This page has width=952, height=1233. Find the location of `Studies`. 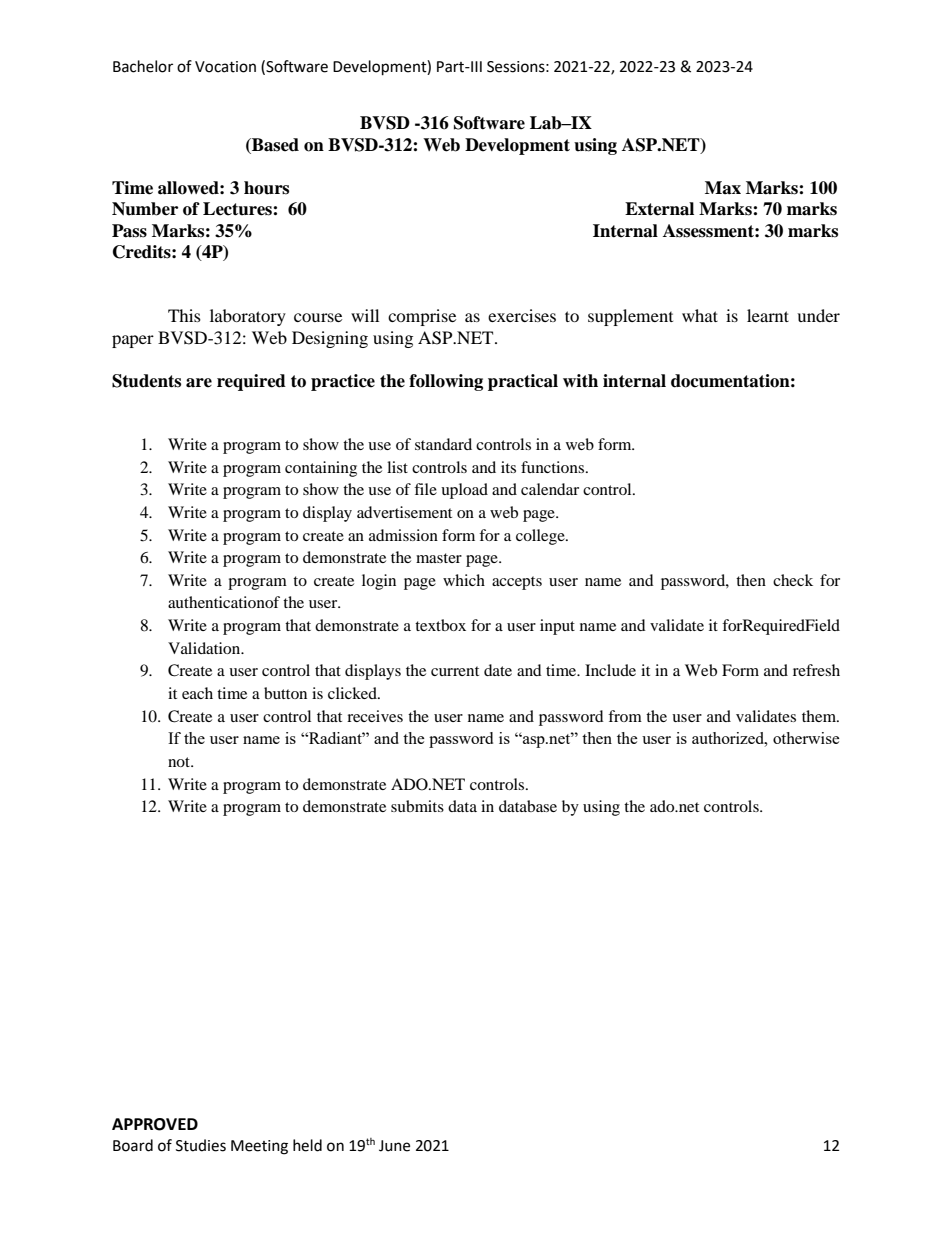

Studies is located at coordinates (201, 1145).
